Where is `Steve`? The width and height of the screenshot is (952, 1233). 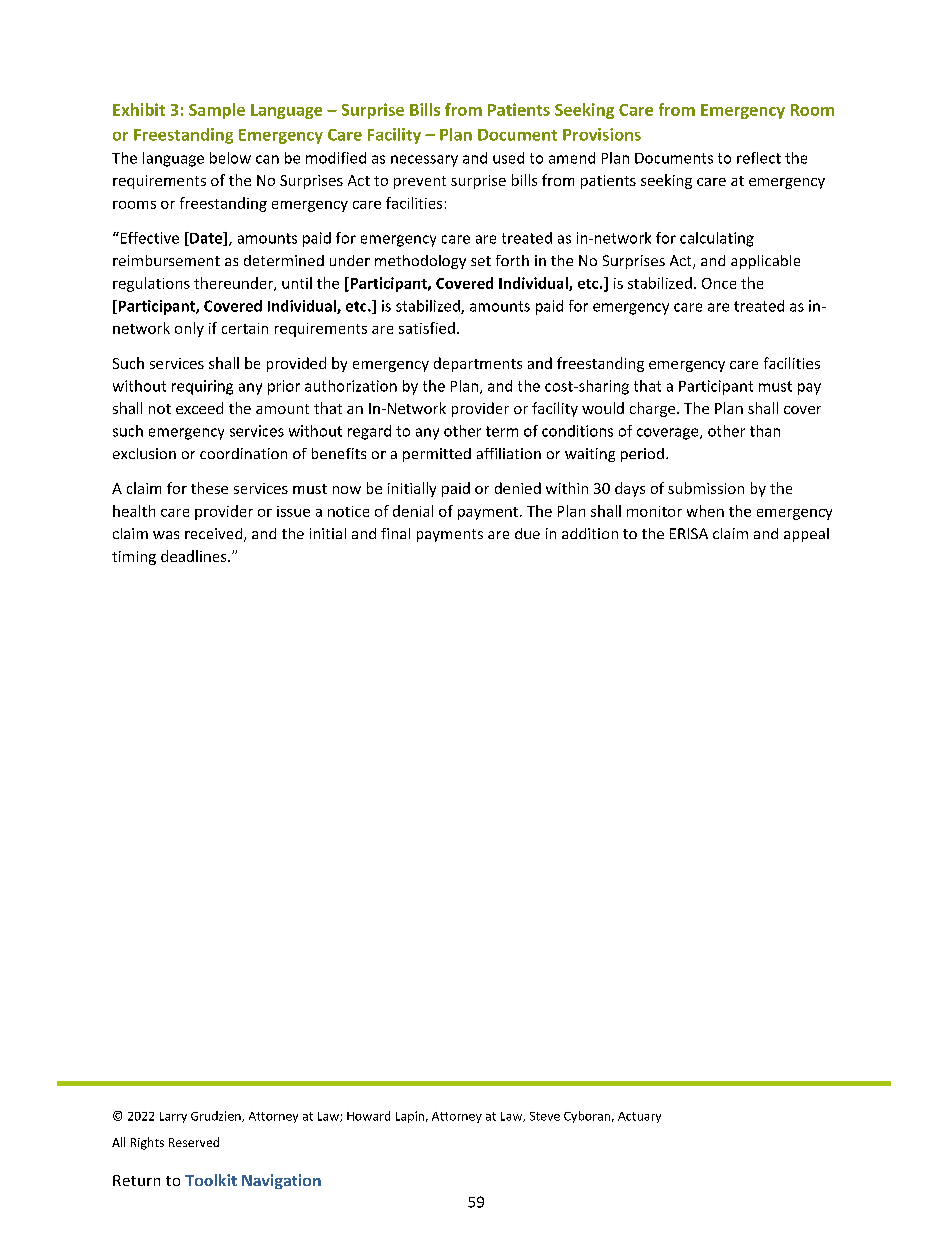
Steve is located at coordinates (545, 1116).
